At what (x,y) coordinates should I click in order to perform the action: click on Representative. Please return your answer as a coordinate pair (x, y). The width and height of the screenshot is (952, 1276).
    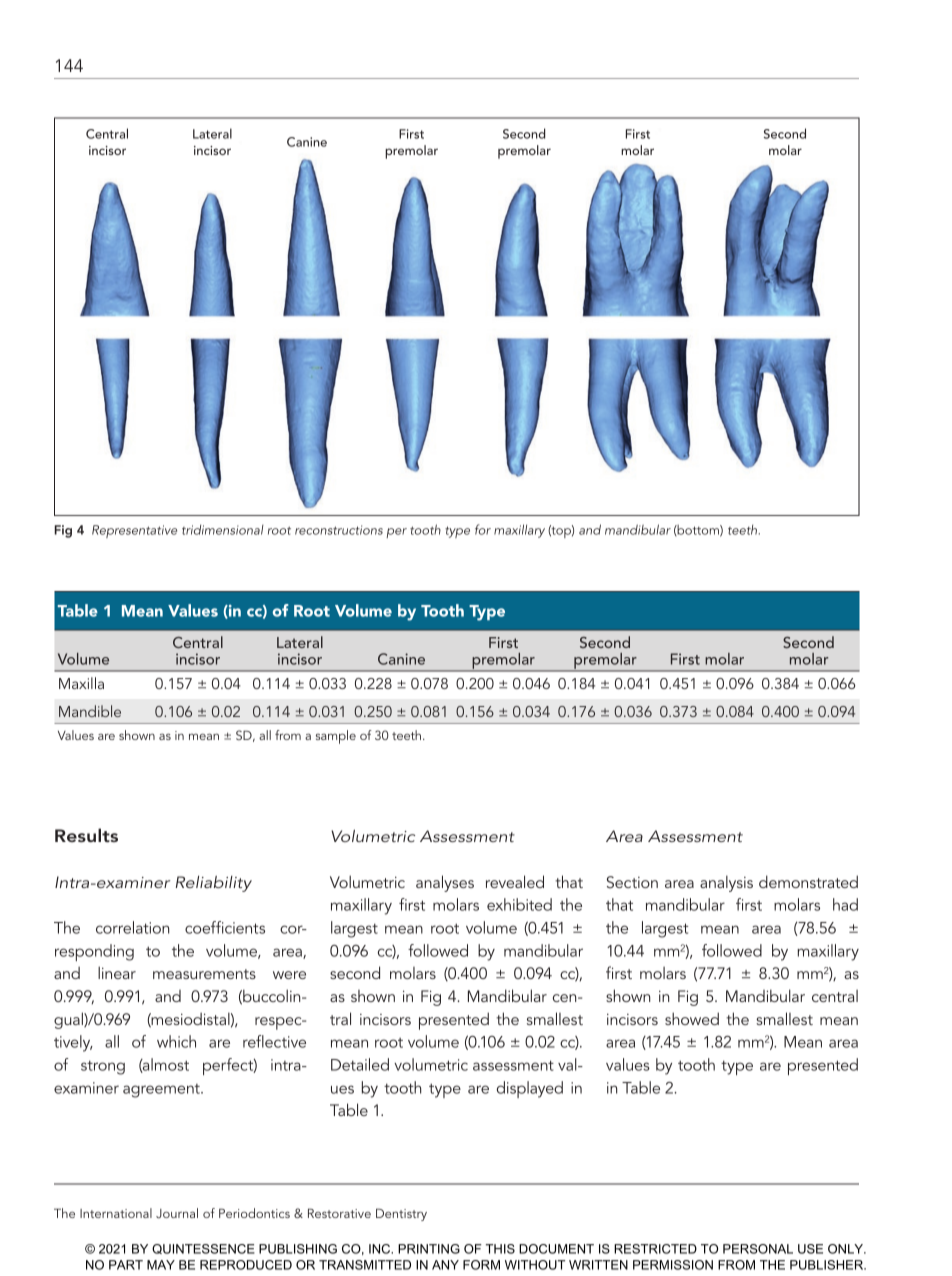
    Looking at the image, I should click on (134, 531).
